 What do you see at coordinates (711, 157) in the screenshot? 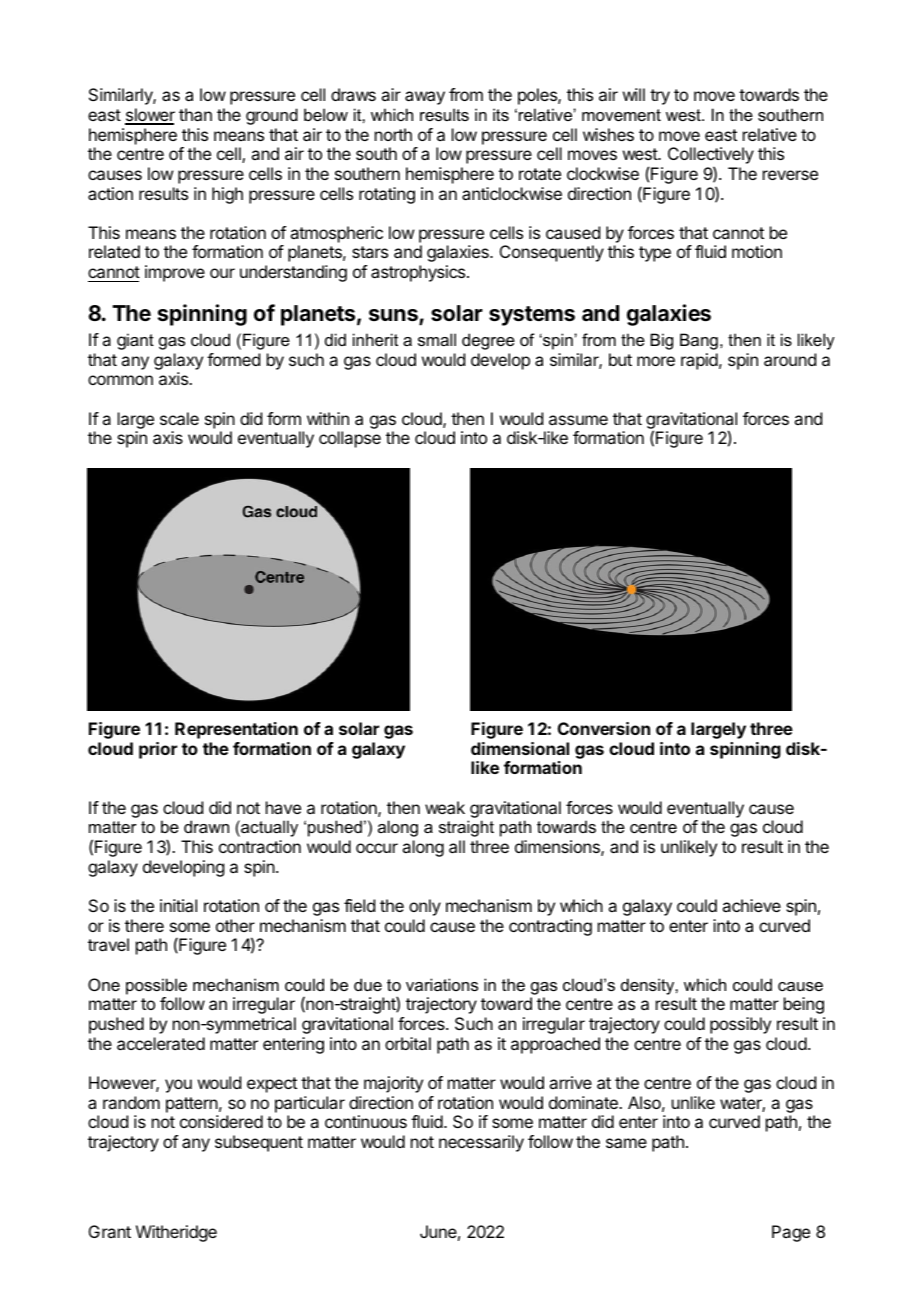
I see `Collectively` at bounding box center [711, 157].
